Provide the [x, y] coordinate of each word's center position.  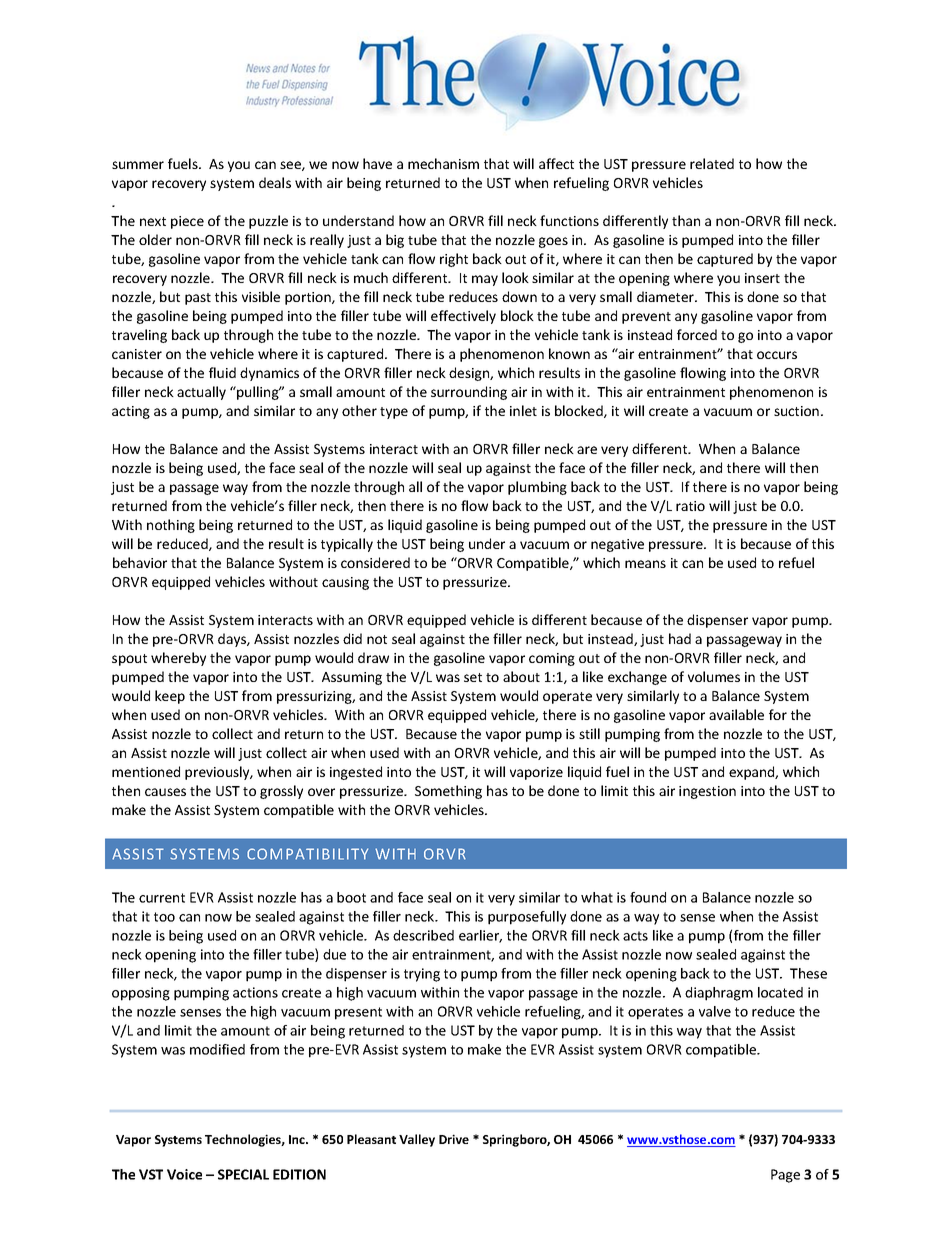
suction [796, 411]
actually [201, 393]
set [473, 677]
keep [170, 697]
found [648, 897]
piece [187, 222]
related [712, 163]
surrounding [469, 393]
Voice [184, 1174]
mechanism [443, 163]
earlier [480, 936]
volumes [714, 676]
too [164, 917]
